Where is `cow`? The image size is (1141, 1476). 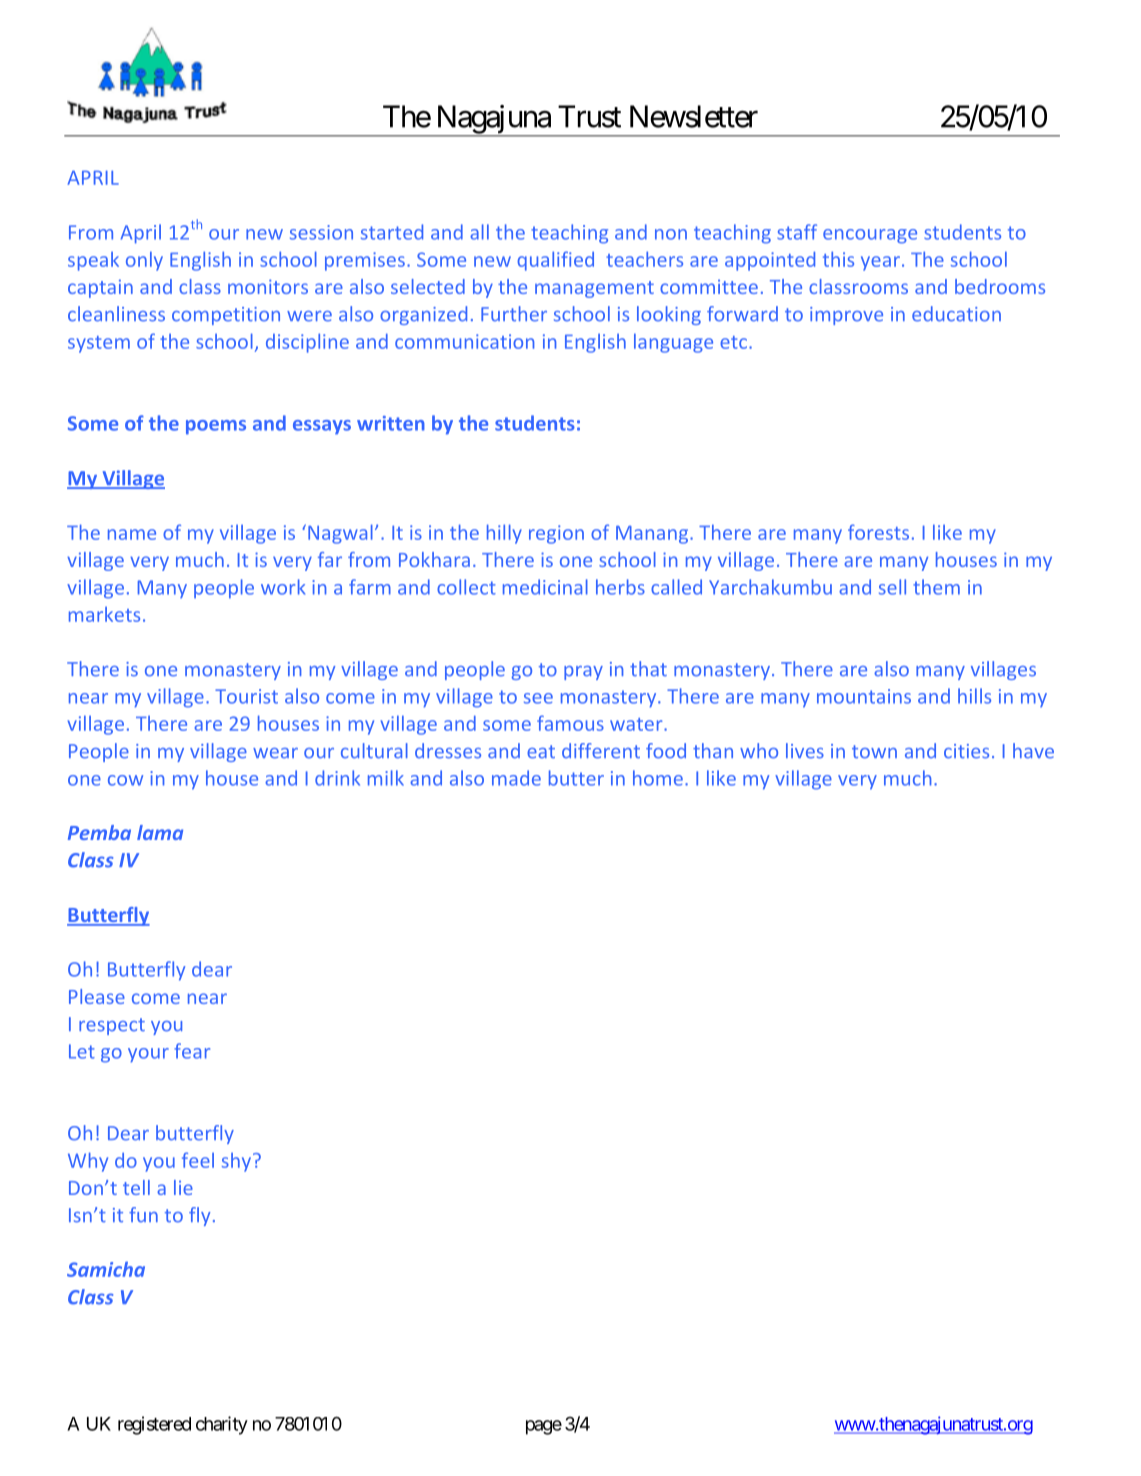 cow is located at coordinates (125, 780).
